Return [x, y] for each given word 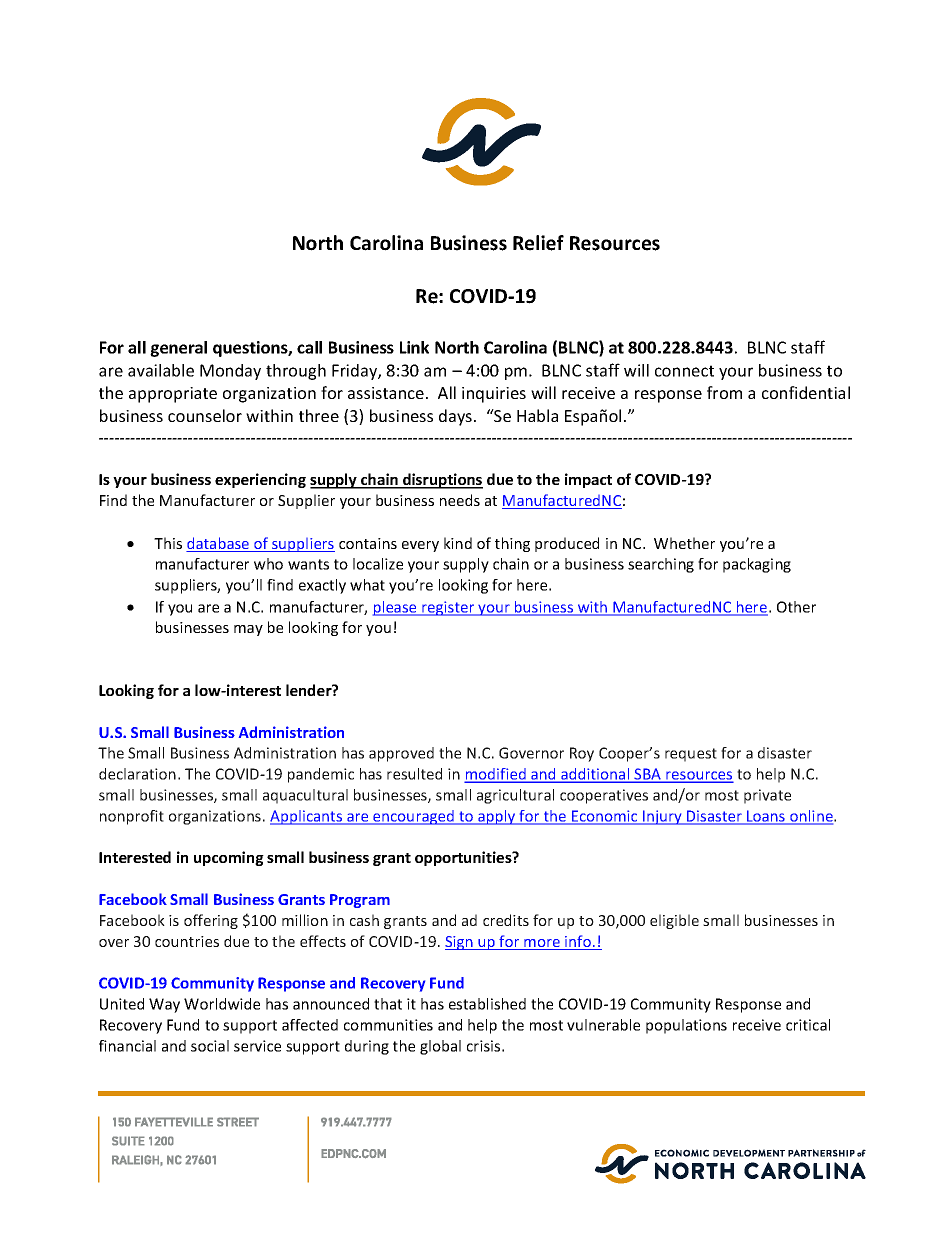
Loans [766, 817]
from [724, 392]
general [178, 349]
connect [684, 371]
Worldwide [222, 1004]
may [248, 630]
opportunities [464, 858]
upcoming [229, 858]
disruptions [442, 481]
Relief [538, 243]
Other [796, 607]
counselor [205, 415]
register [448, 608]
